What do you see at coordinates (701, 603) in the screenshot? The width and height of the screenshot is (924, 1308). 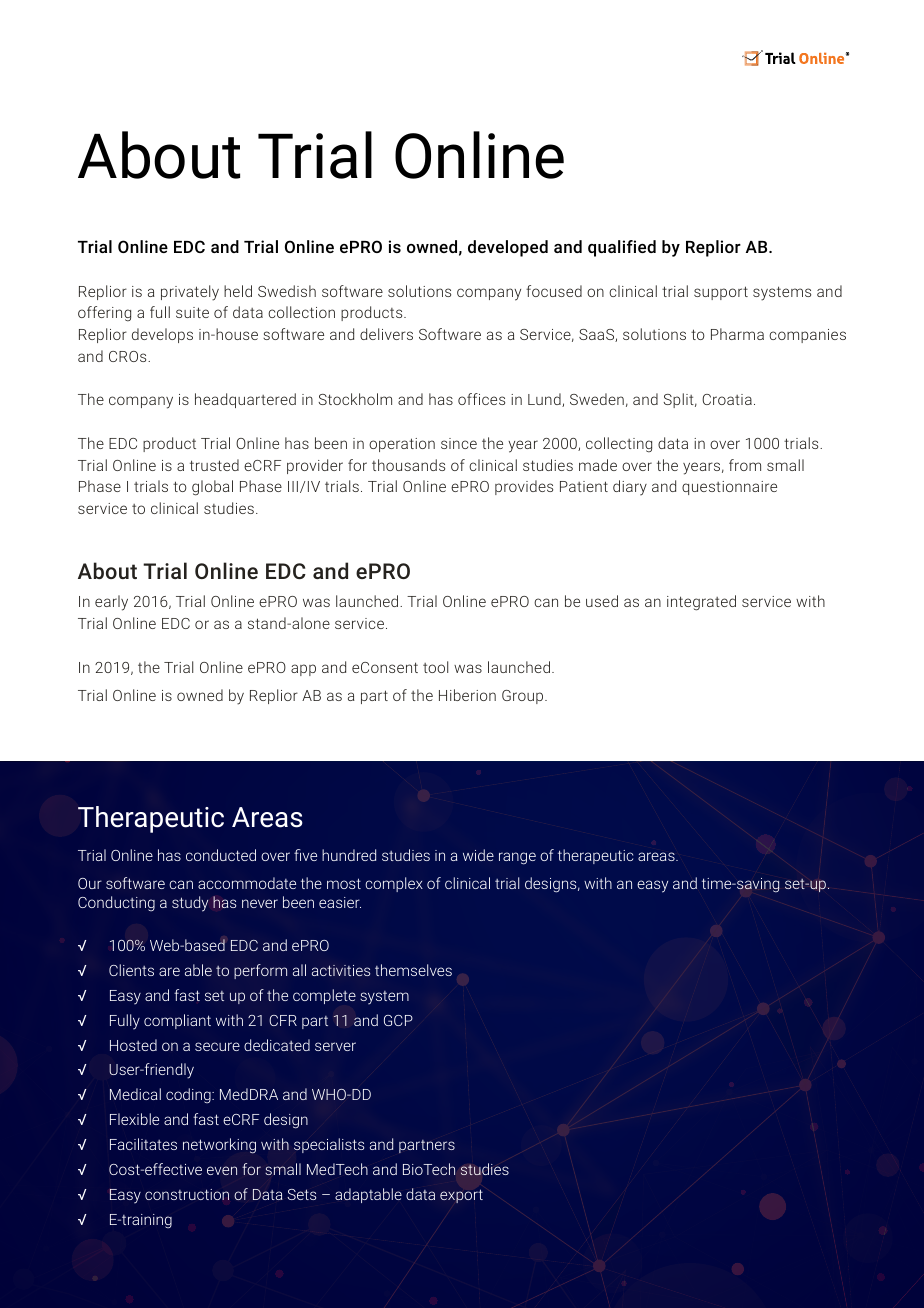 I see `integrated` at bounding box center [701, 603].
